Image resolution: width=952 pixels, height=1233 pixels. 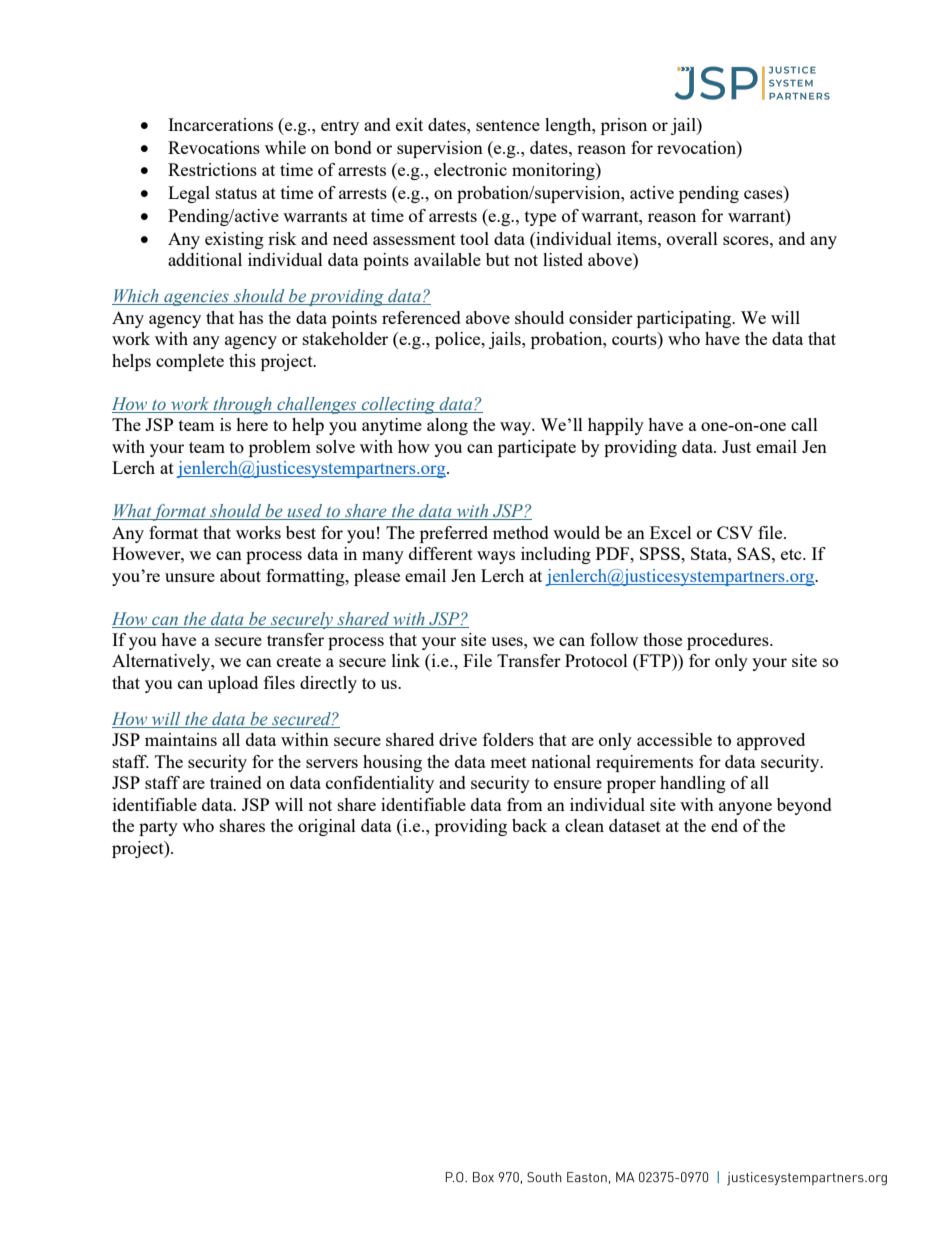 What do you see at coordinates (470, 169) in the screenshot?
I see `electronic` at bounding box center [470, 169].
